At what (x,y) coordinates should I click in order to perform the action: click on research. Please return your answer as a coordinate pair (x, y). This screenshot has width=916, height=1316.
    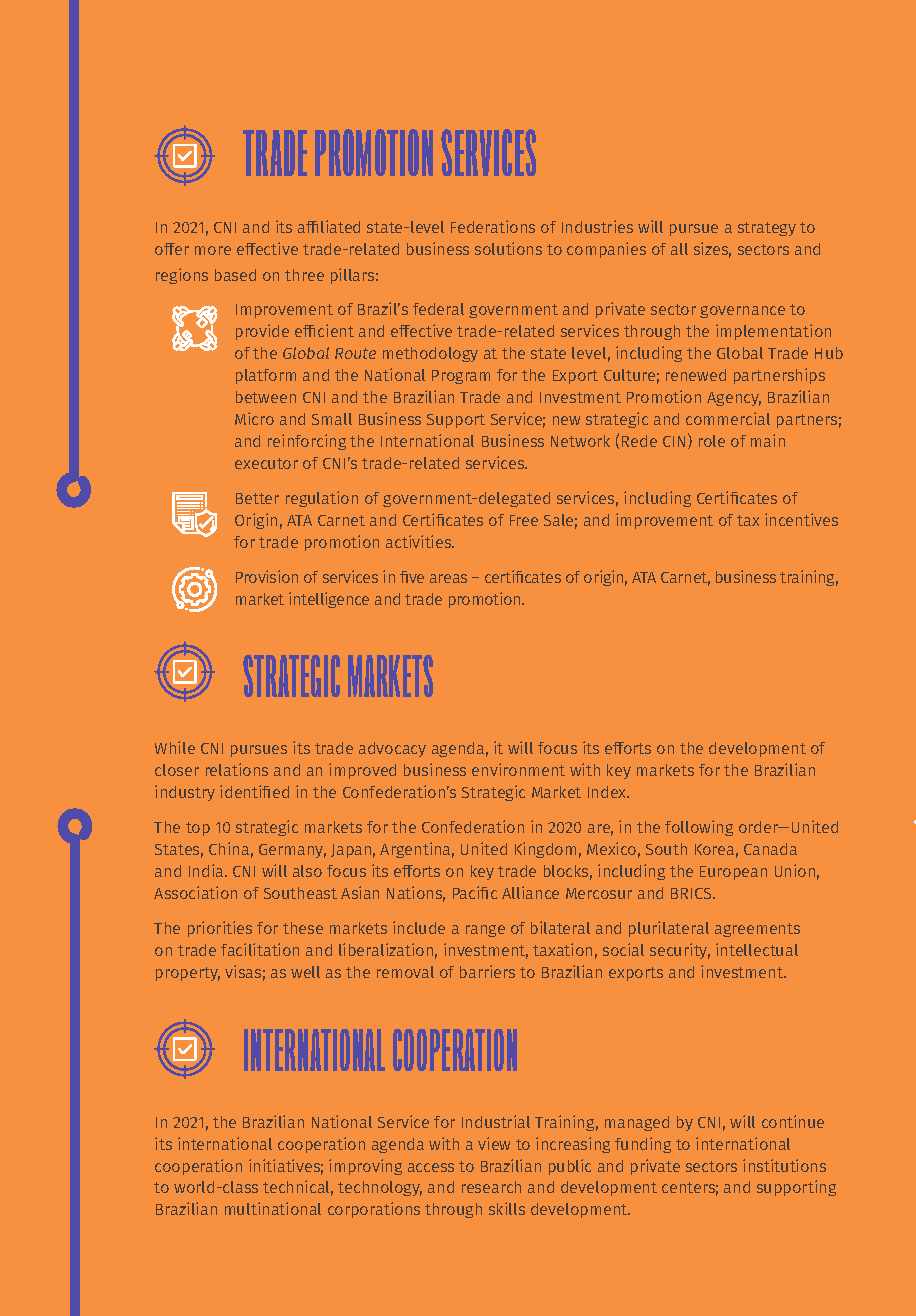
    Looking at the image, I should click on (491, 1187).
